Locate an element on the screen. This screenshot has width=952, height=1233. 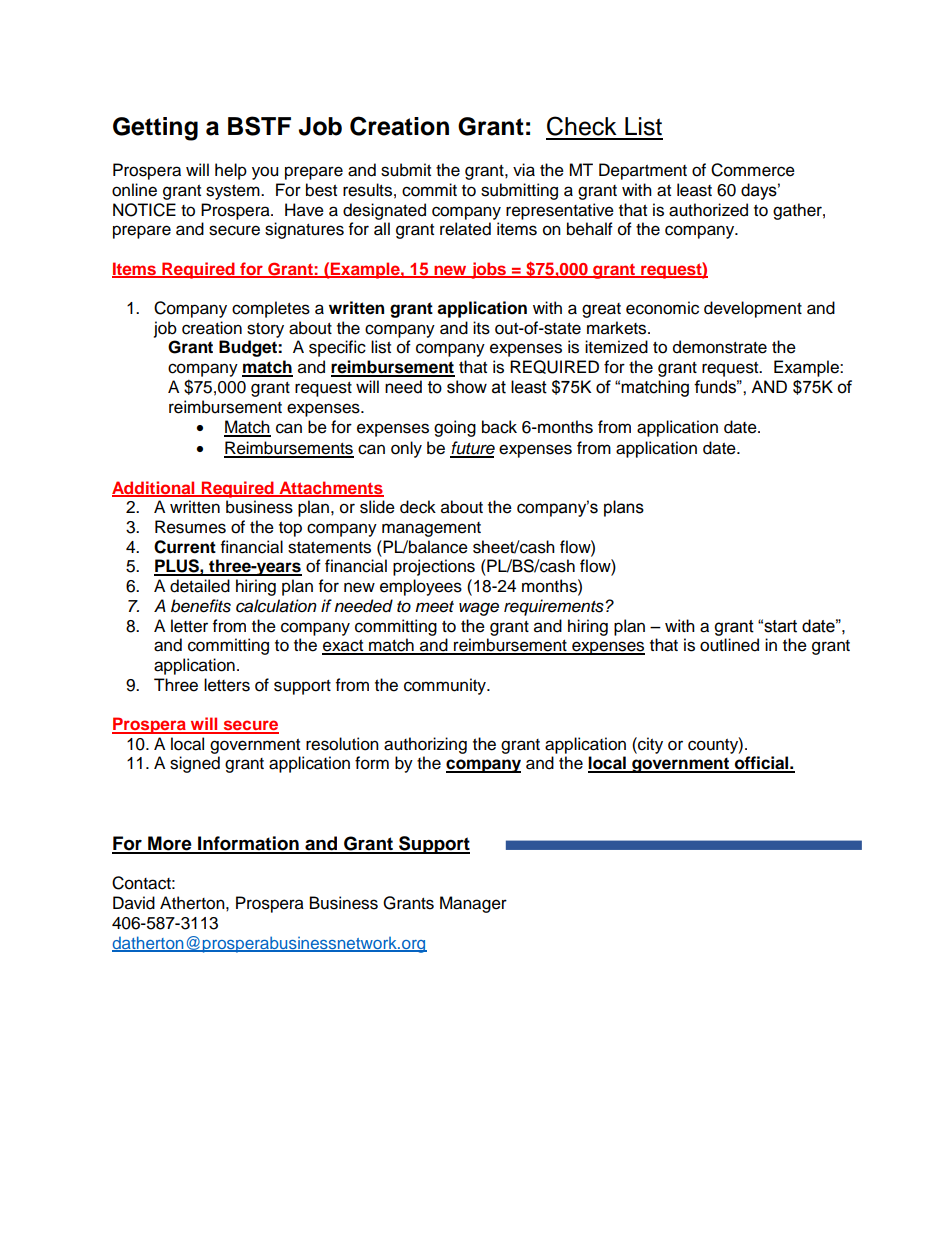
help is located at coordinates (231, 171).
